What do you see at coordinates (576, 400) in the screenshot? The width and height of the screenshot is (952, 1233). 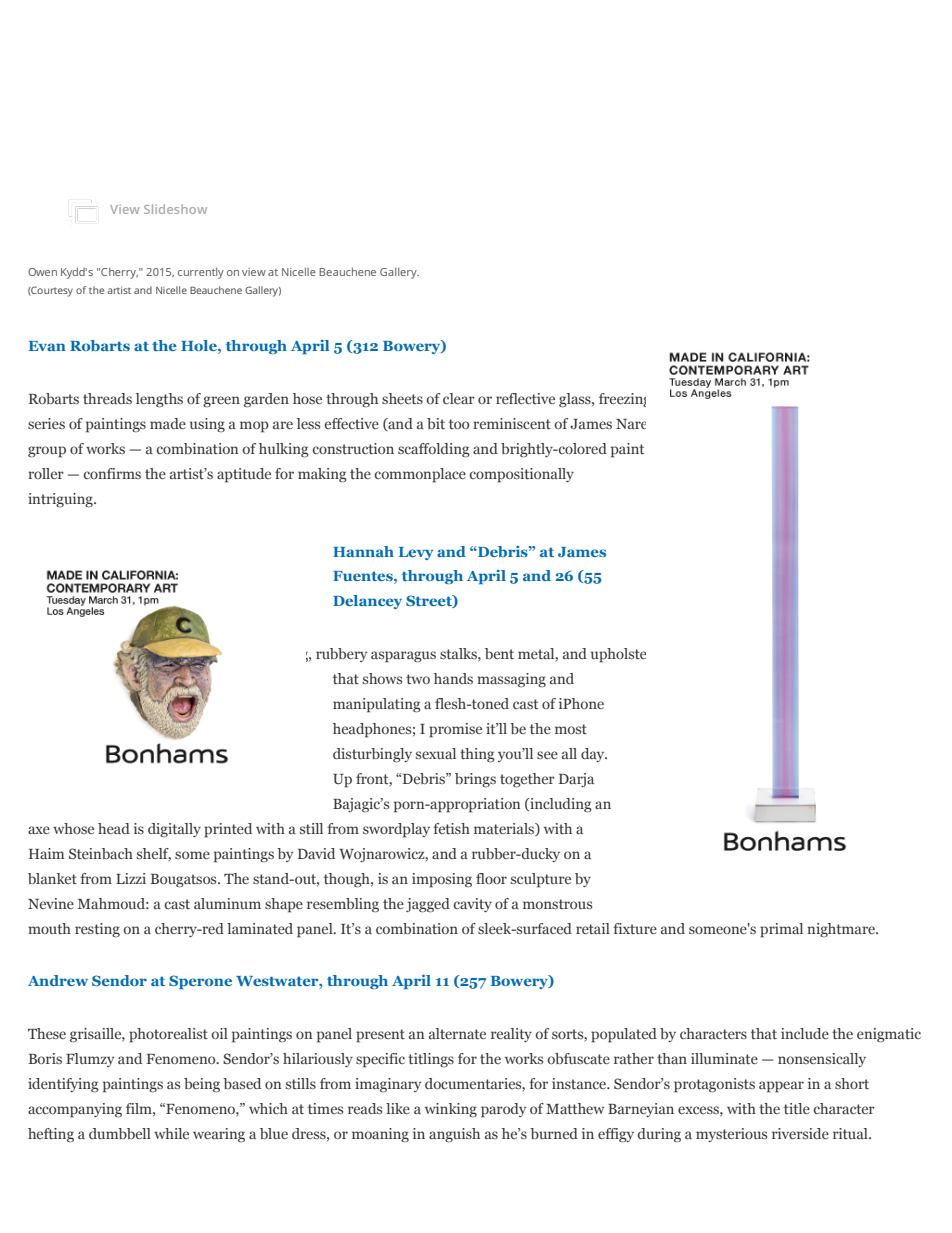 I see `glass` at bounding box center [576, 400].
